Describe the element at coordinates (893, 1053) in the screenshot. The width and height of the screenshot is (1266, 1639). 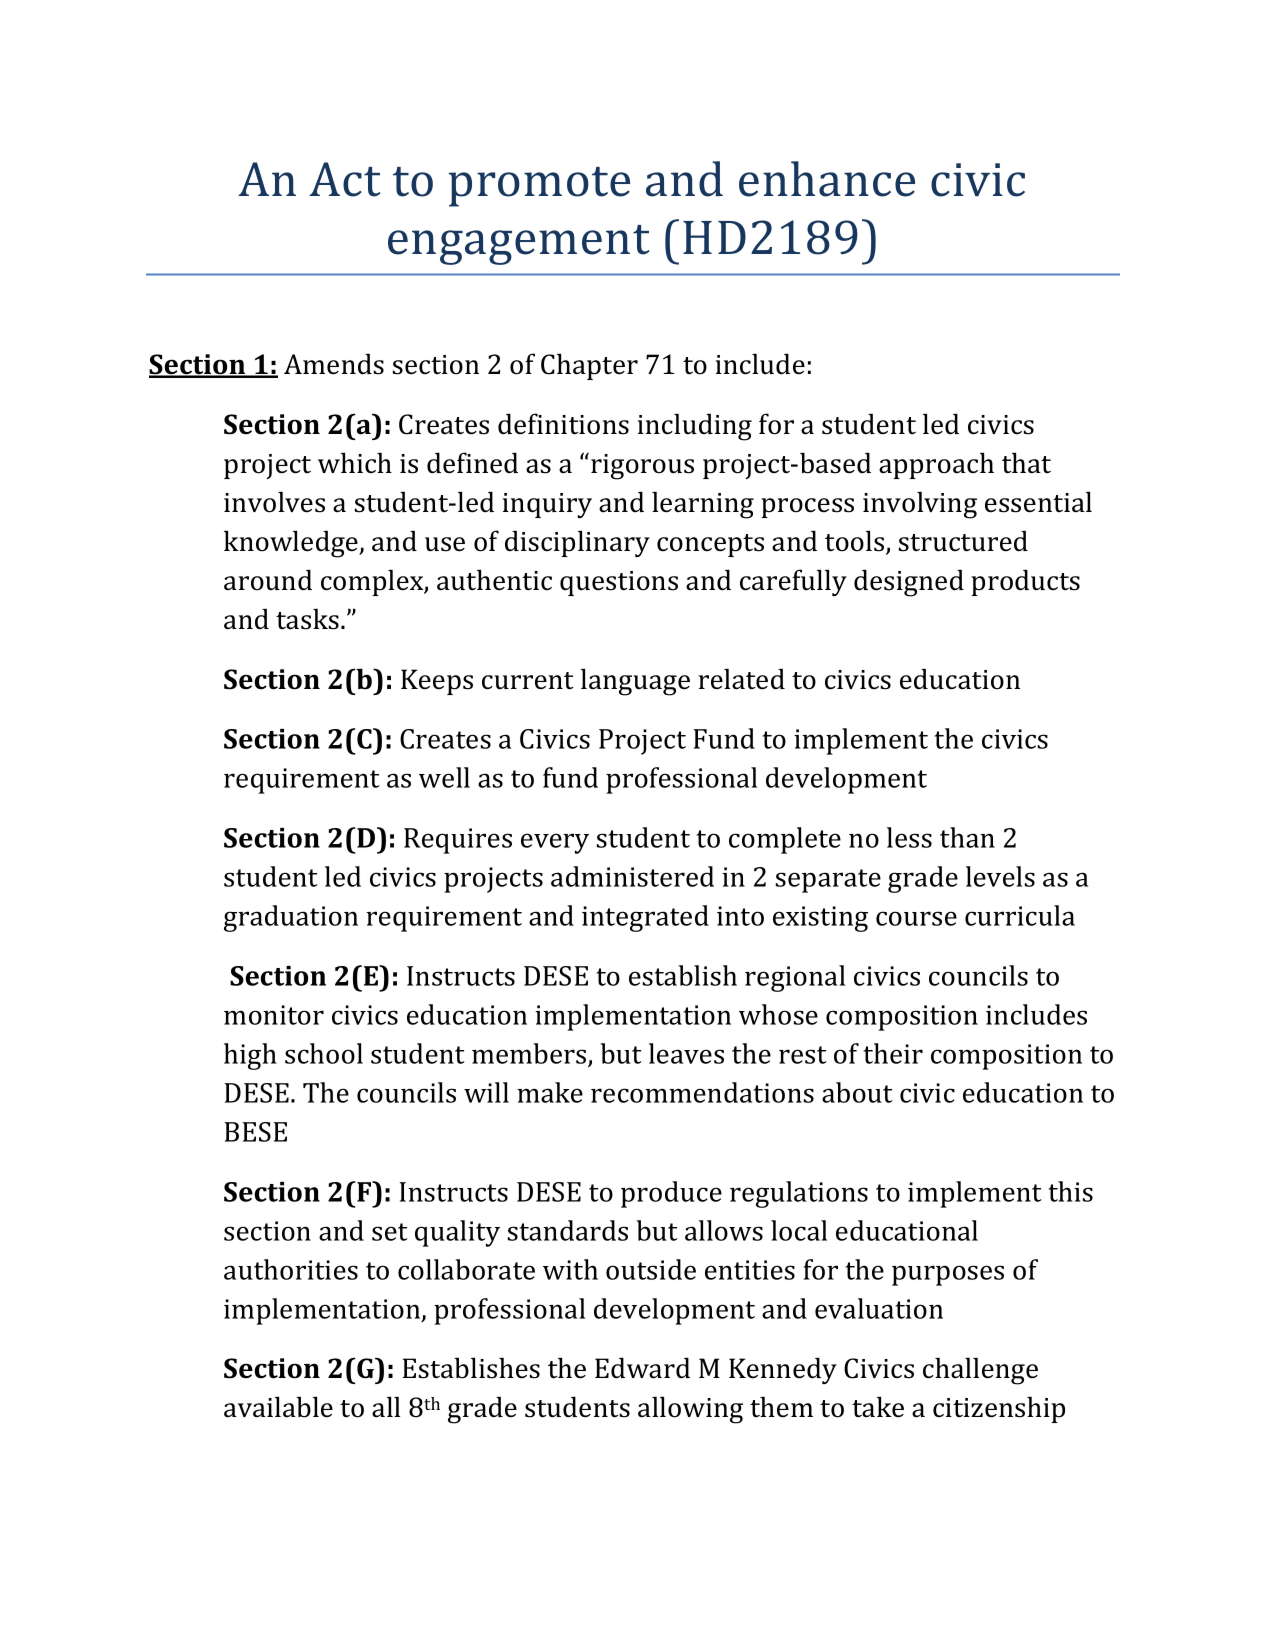
I see `their` at that location.
